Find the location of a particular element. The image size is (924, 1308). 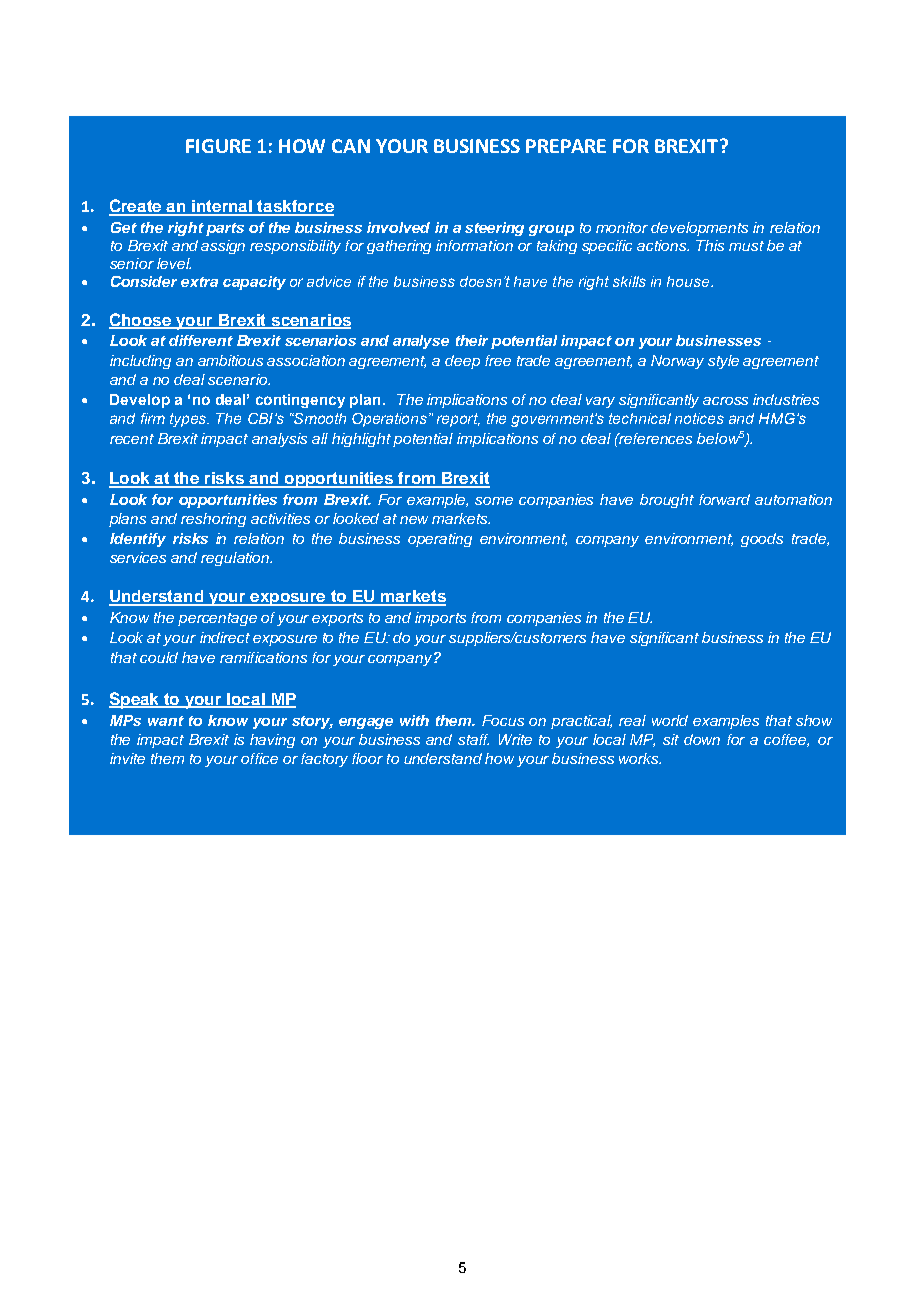

FIGURE is located at coordinates (218, 146).
